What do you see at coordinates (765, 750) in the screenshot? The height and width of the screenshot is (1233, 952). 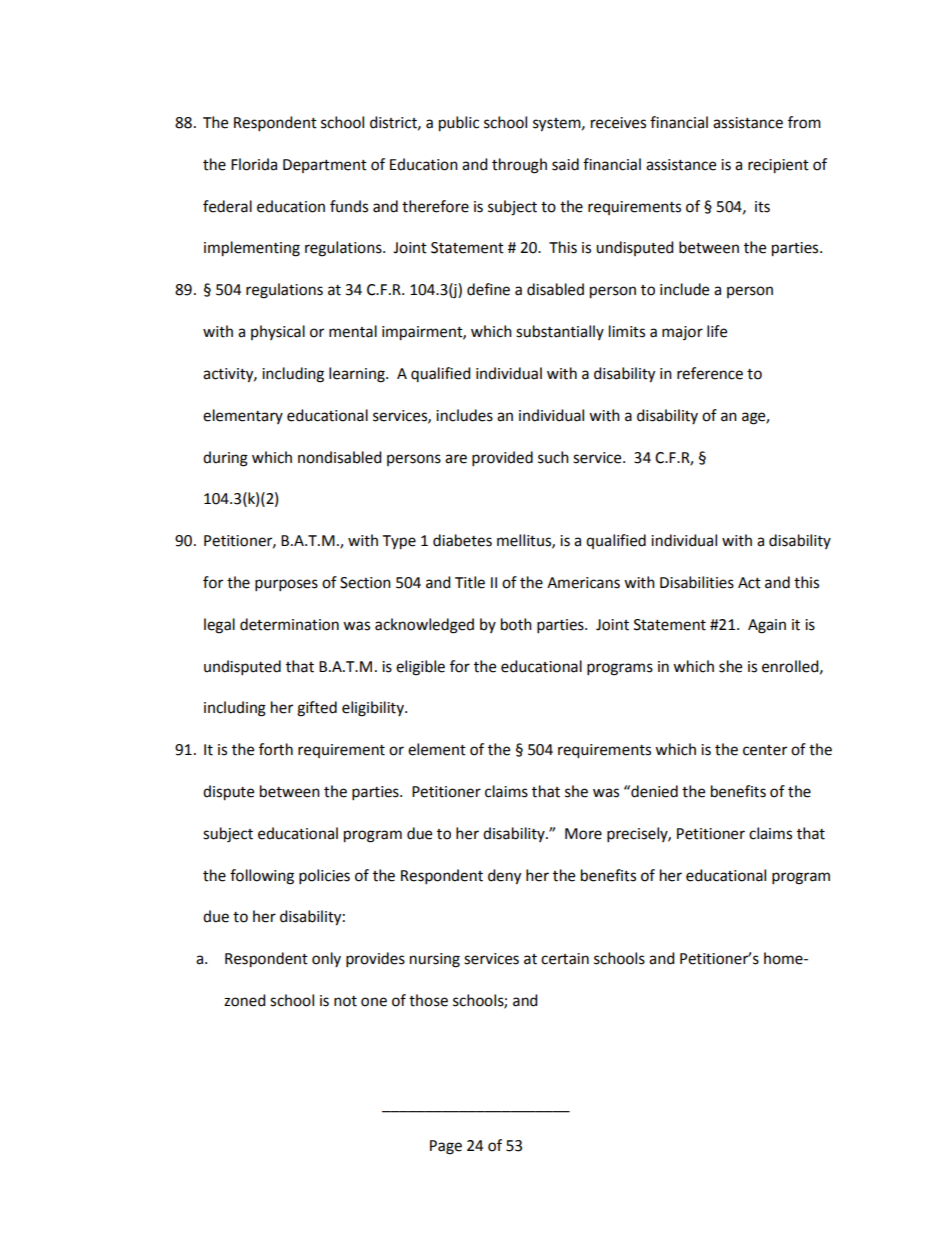 I see `center` at bounding box center [765, 750].
